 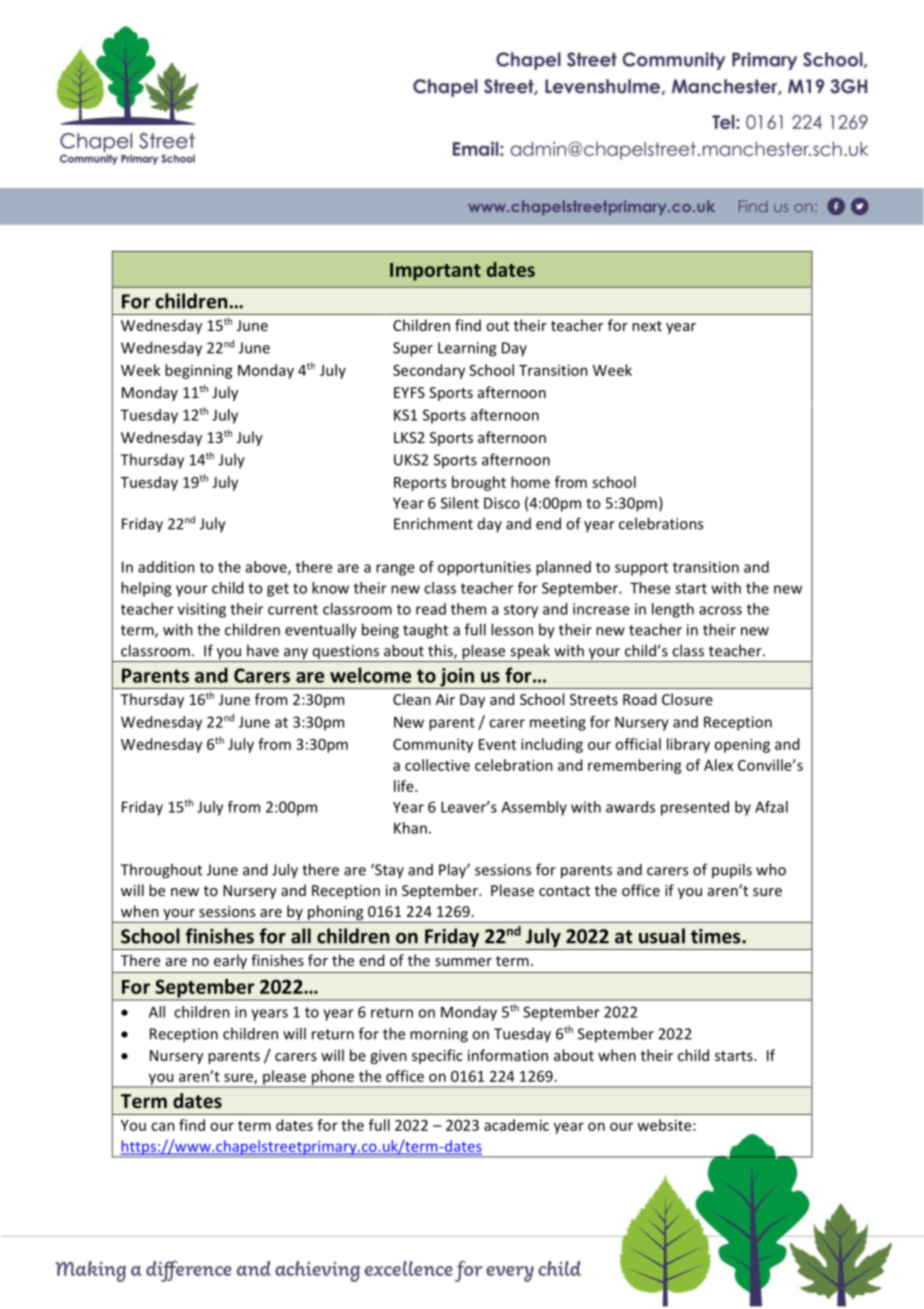 What do you see at coordinates (641, 569) in the document?
I see `support` at bounding box center [641, 569].
